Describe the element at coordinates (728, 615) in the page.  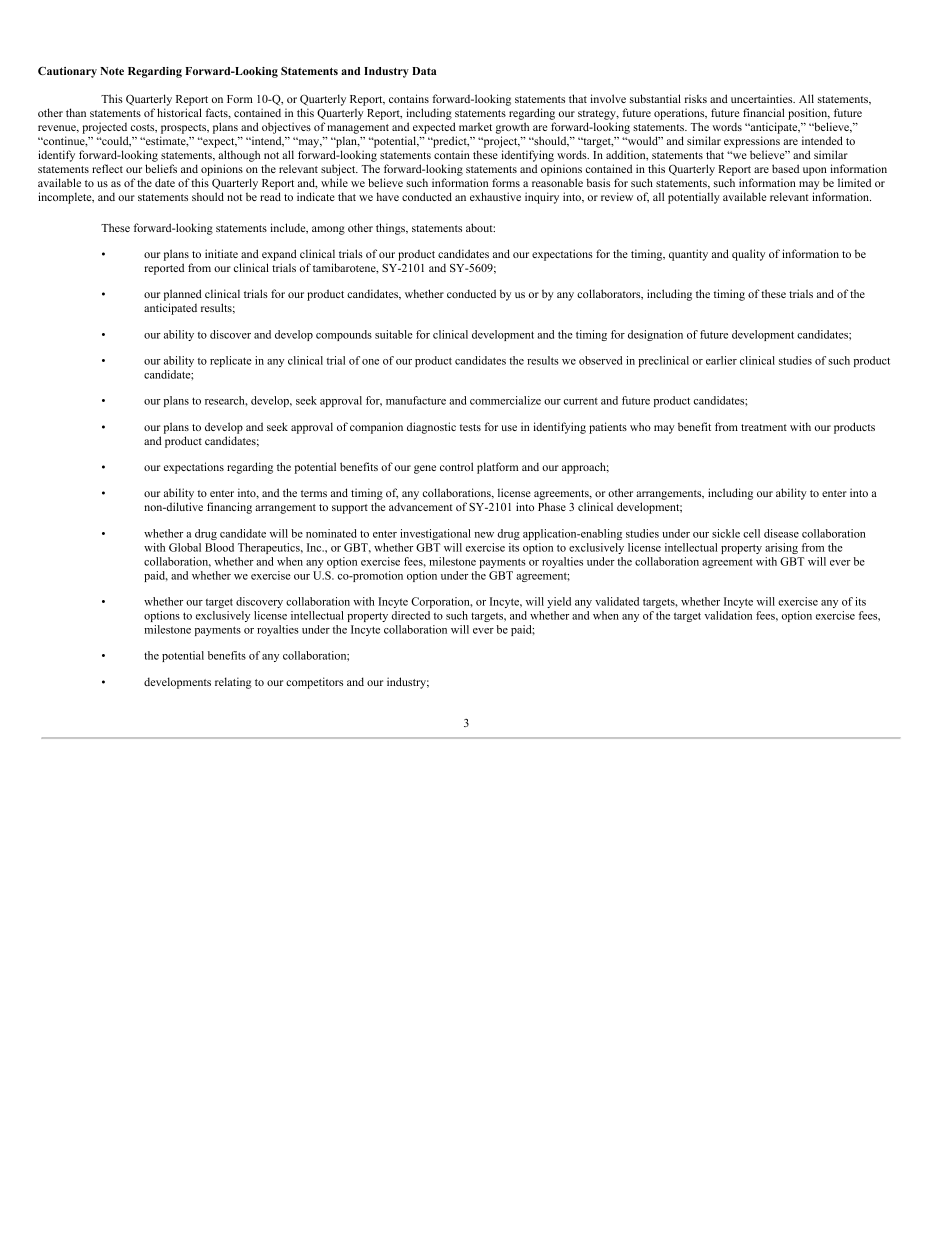
I see `validation` at that location.
